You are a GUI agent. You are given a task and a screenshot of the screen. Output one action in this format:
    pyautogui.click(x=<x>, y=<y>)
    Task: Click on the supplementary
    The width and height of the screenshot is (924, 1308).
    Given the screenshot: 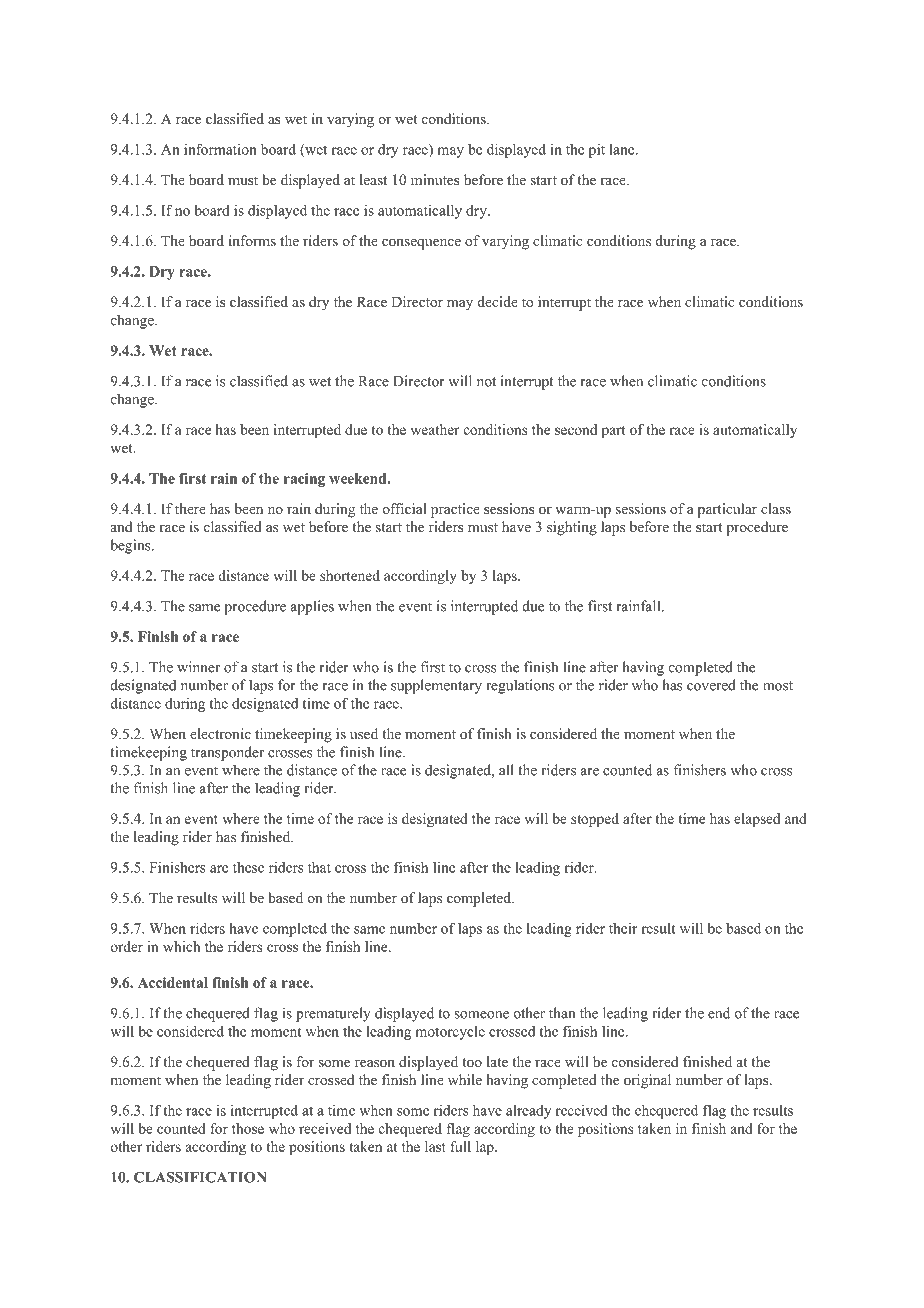 What is the action you would take?
    pyautogui.click(x=436, y=686)
